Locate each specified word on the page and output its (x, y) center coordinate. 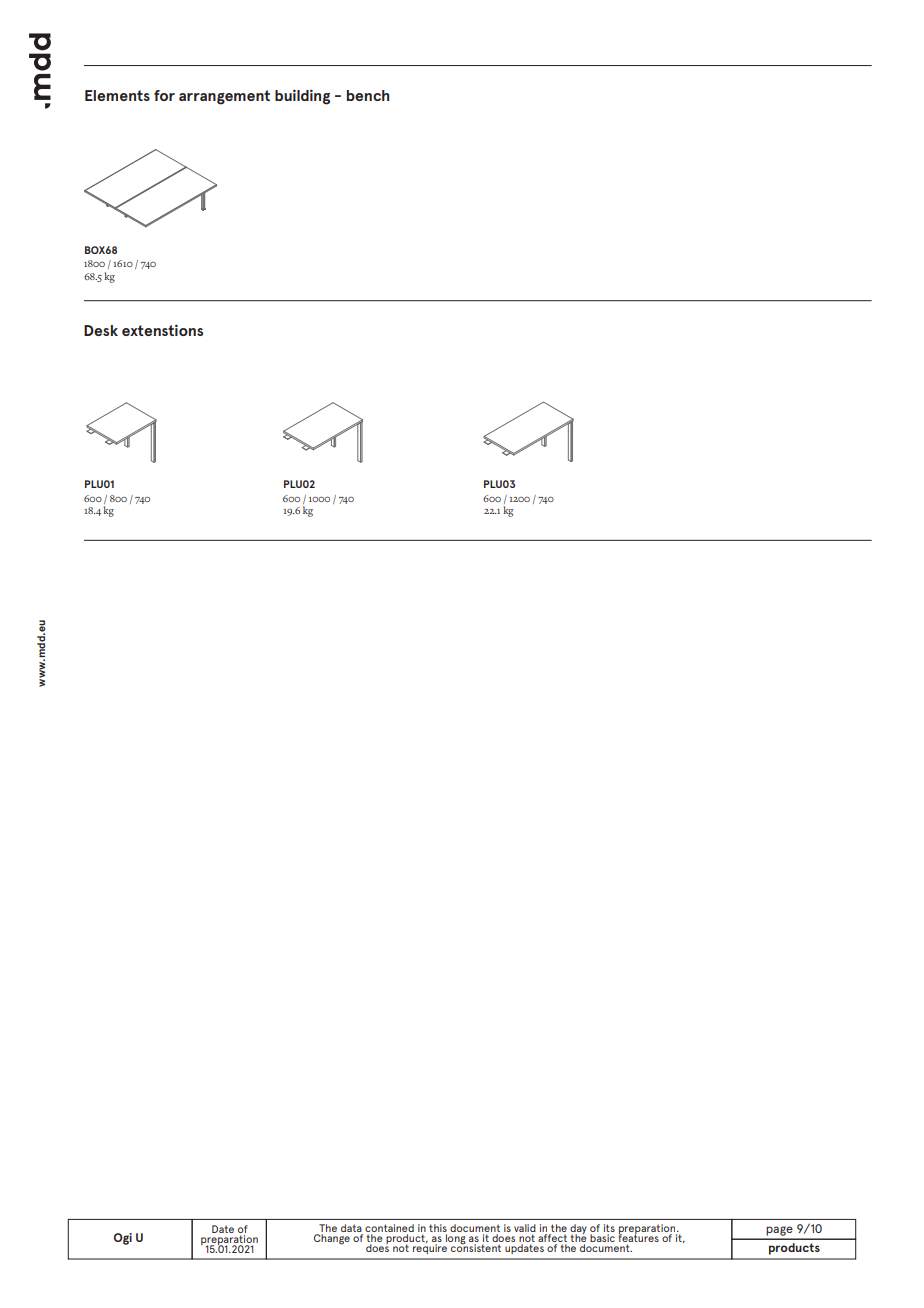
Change (332, 1239)
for (164, 95)
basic (602, 1238)
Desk (101, 330)
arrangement (224, 97)
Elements (117, 95)
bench (368, 95)
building (302, 97)
